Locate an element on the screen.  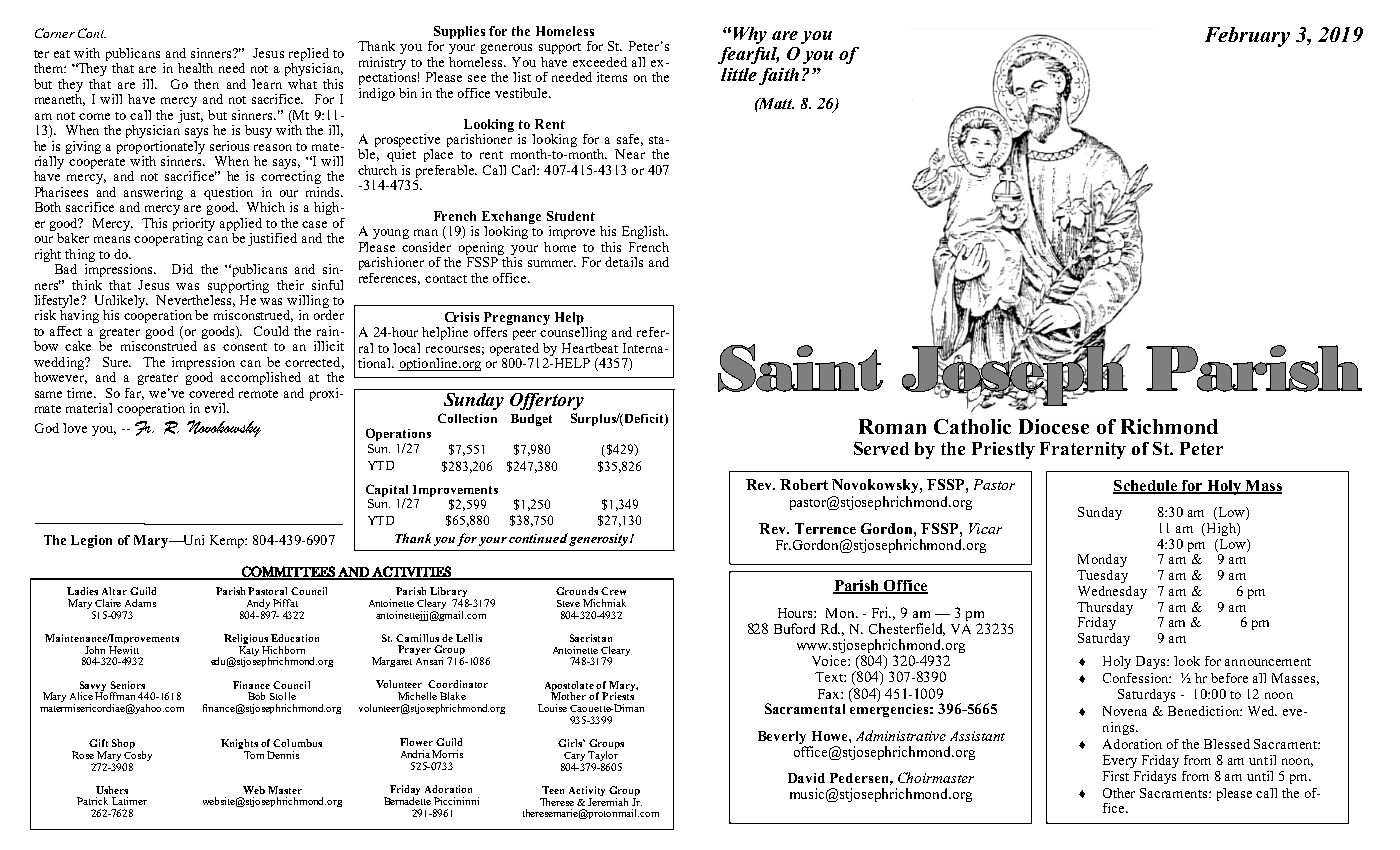
First is located at coordinates (1116, 776).
